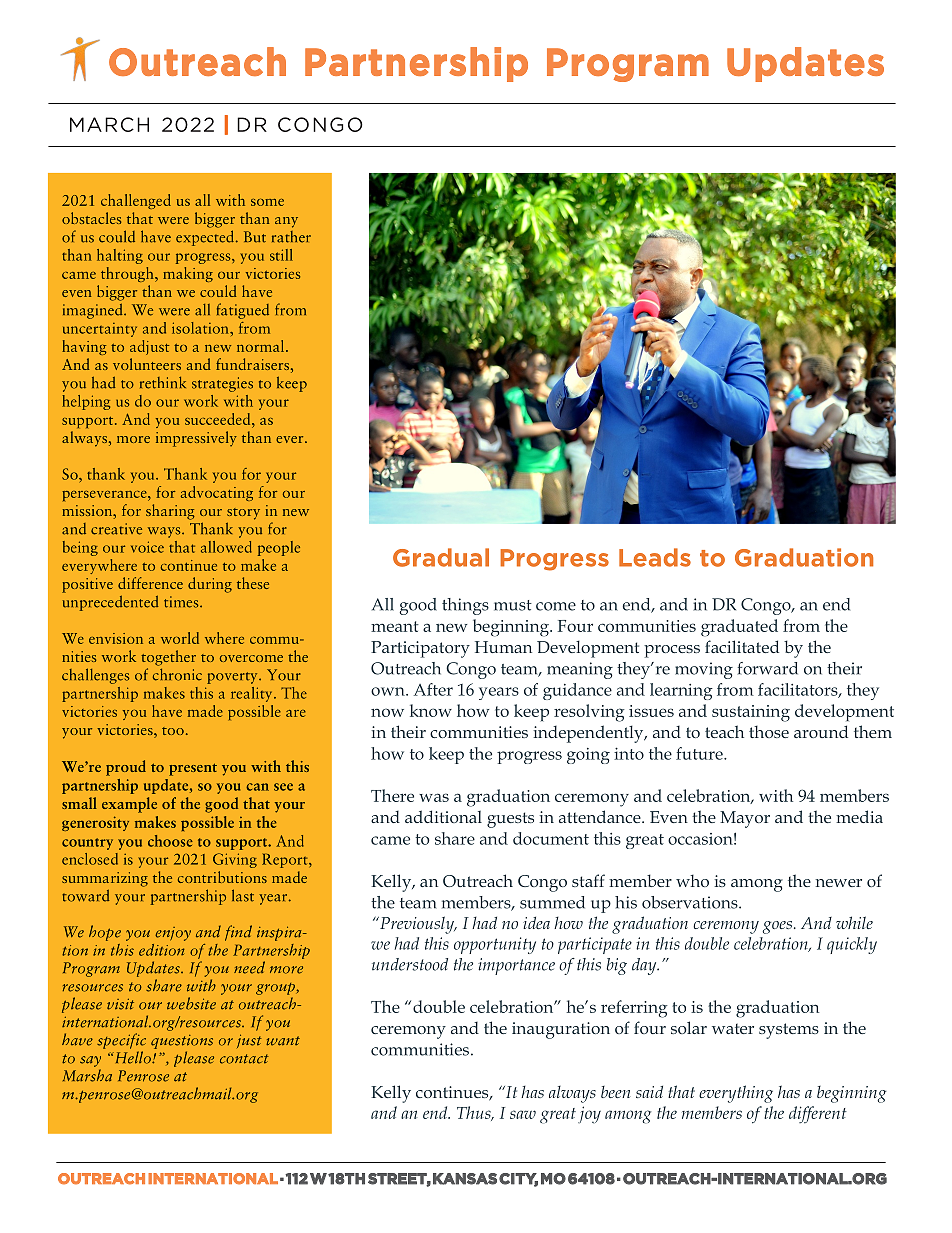 Image resolution: width=952 pixels, height=1233 pixels. I want to click on Mayor, so click(745, 819).
